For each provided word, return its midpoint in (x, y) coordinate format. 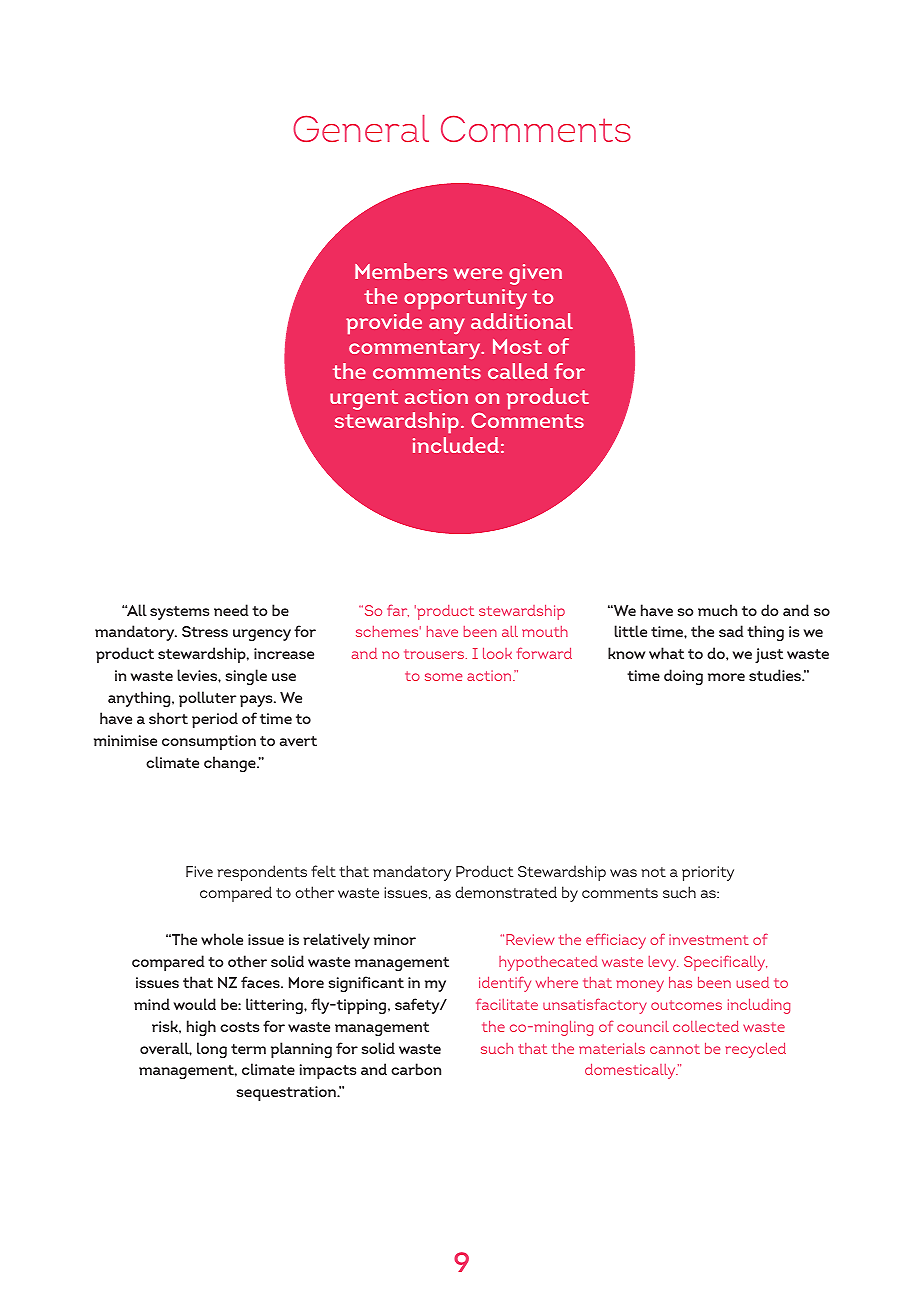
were (478, 273)
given (535, 274)
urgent (364, 400)
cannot (675, 1049)
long (212, 1050)
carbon (416, 1069)
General (361, 128)
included (456, 445)
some (443, 677)
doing (683, 677)
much (717, 610)
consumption (209, 742)
